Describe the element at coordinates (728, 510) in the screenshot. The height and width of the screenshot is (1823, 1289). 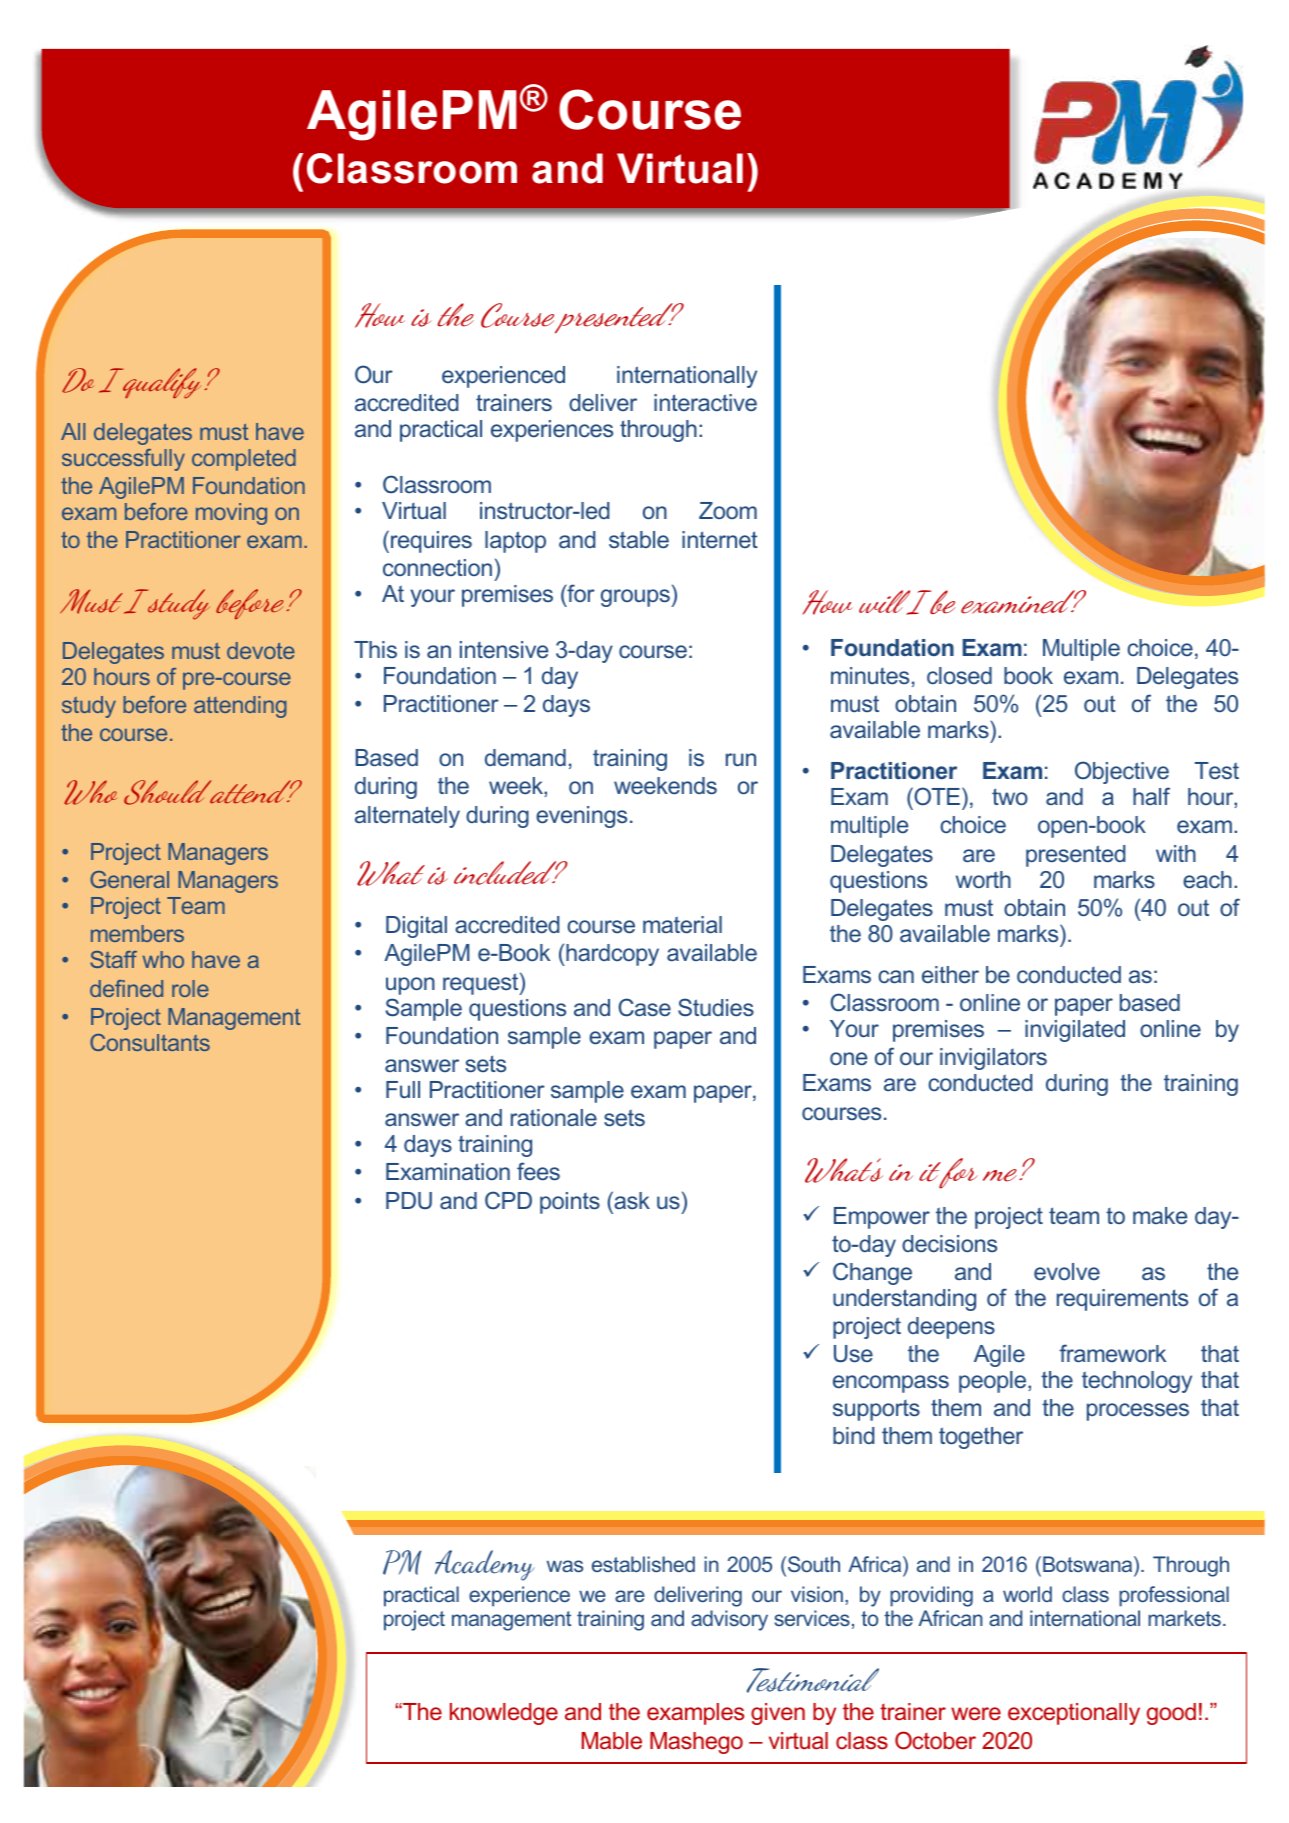
I see `Zoom` at that location.
